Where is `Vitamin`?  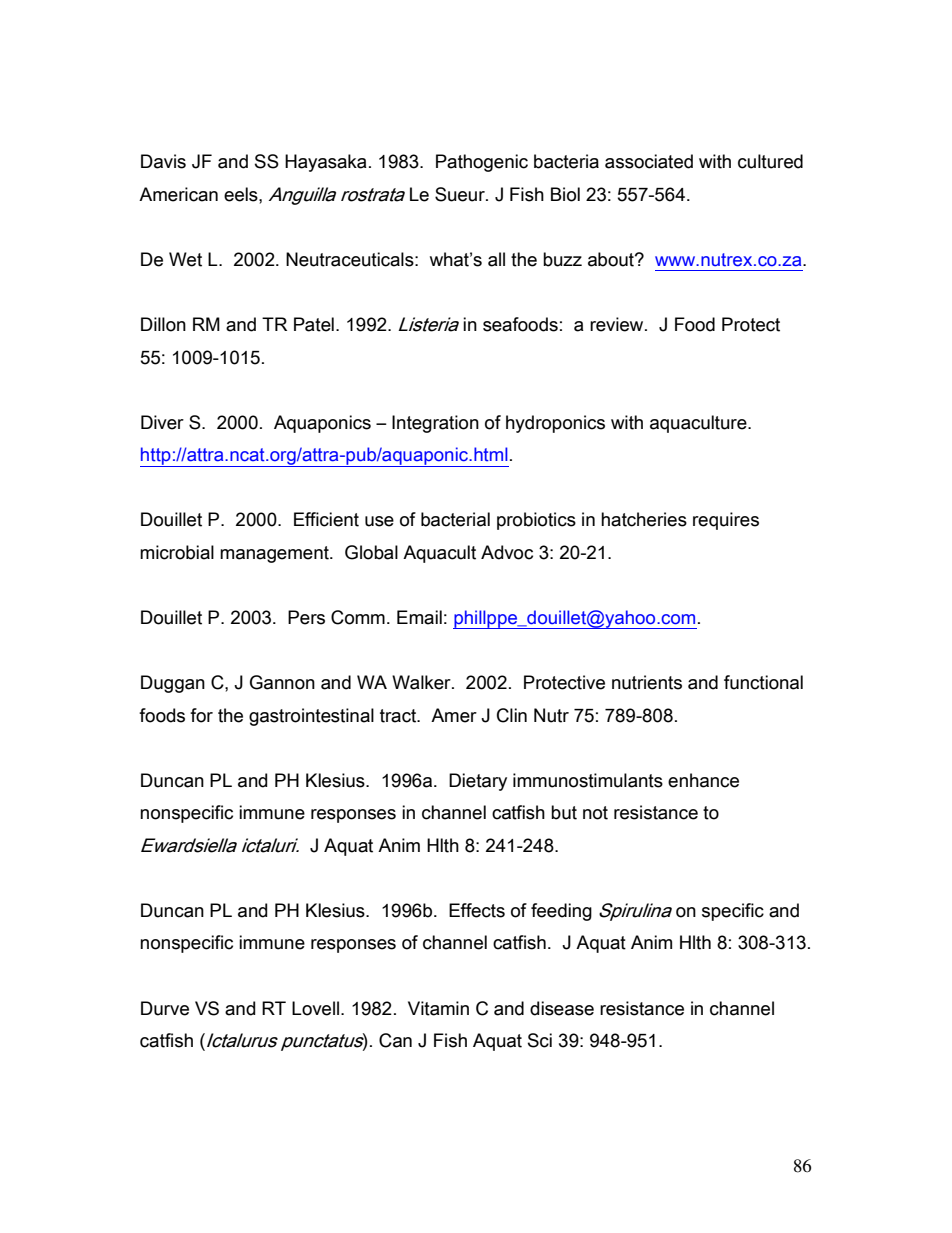
Vitamin is located at coordinates (438, 1008).
